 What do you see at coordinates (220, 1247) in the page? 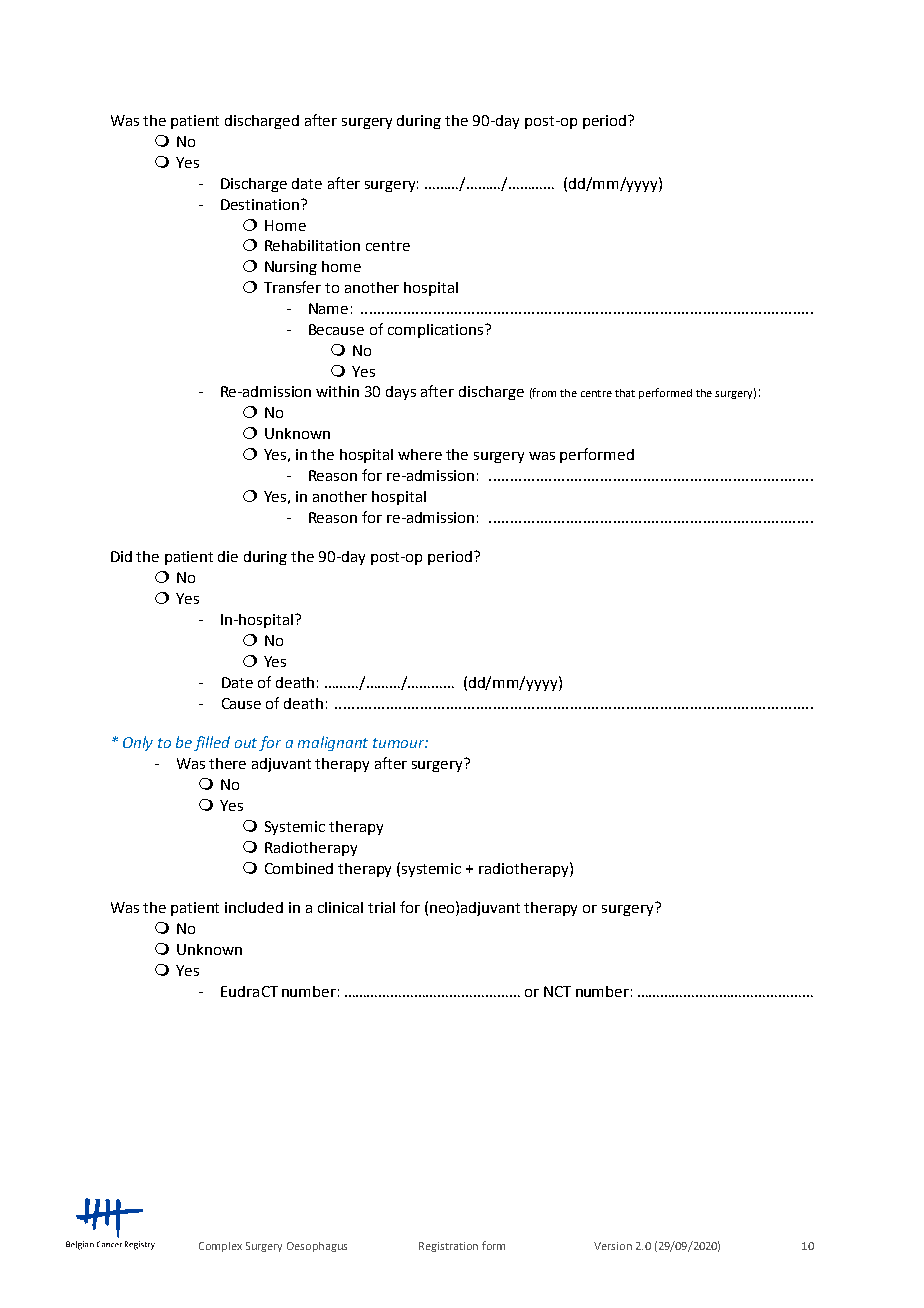
I see `Complex` at bounding box center [220, 1247].
